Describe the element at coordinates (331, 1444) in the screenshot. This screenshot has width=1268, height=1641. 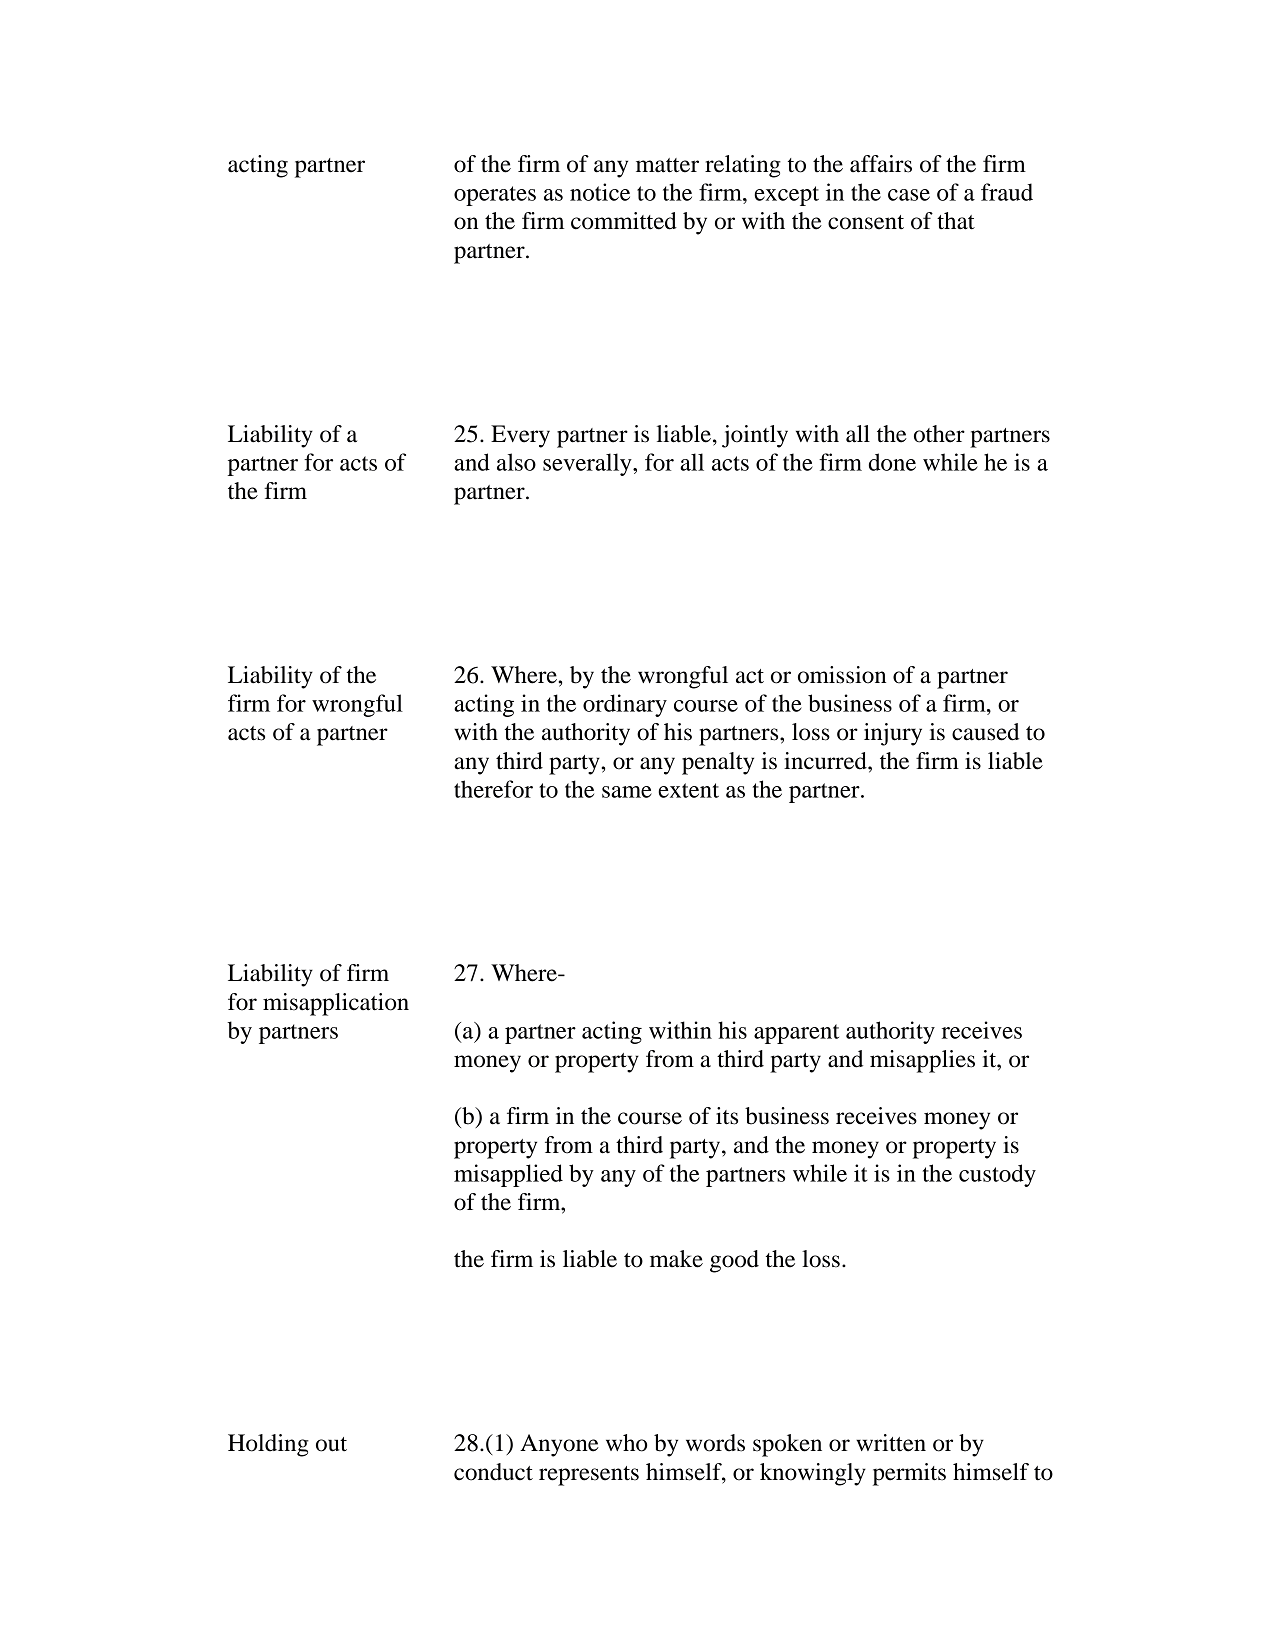
I see `out` at that location.
